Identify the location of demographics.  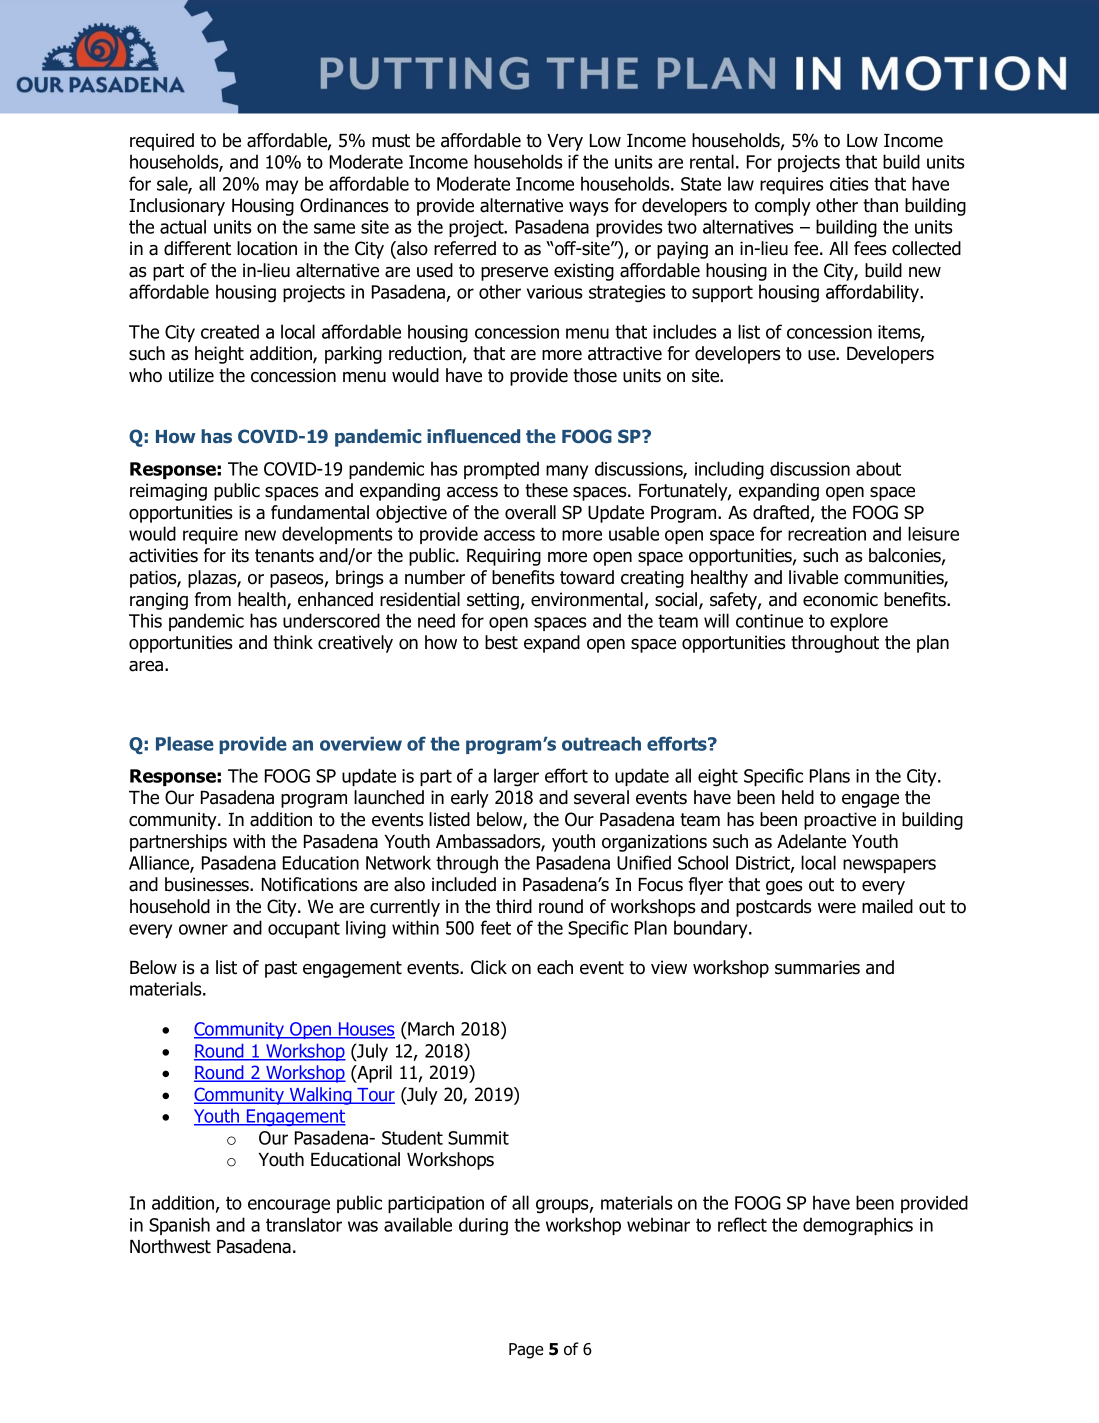
(858, 1226).
